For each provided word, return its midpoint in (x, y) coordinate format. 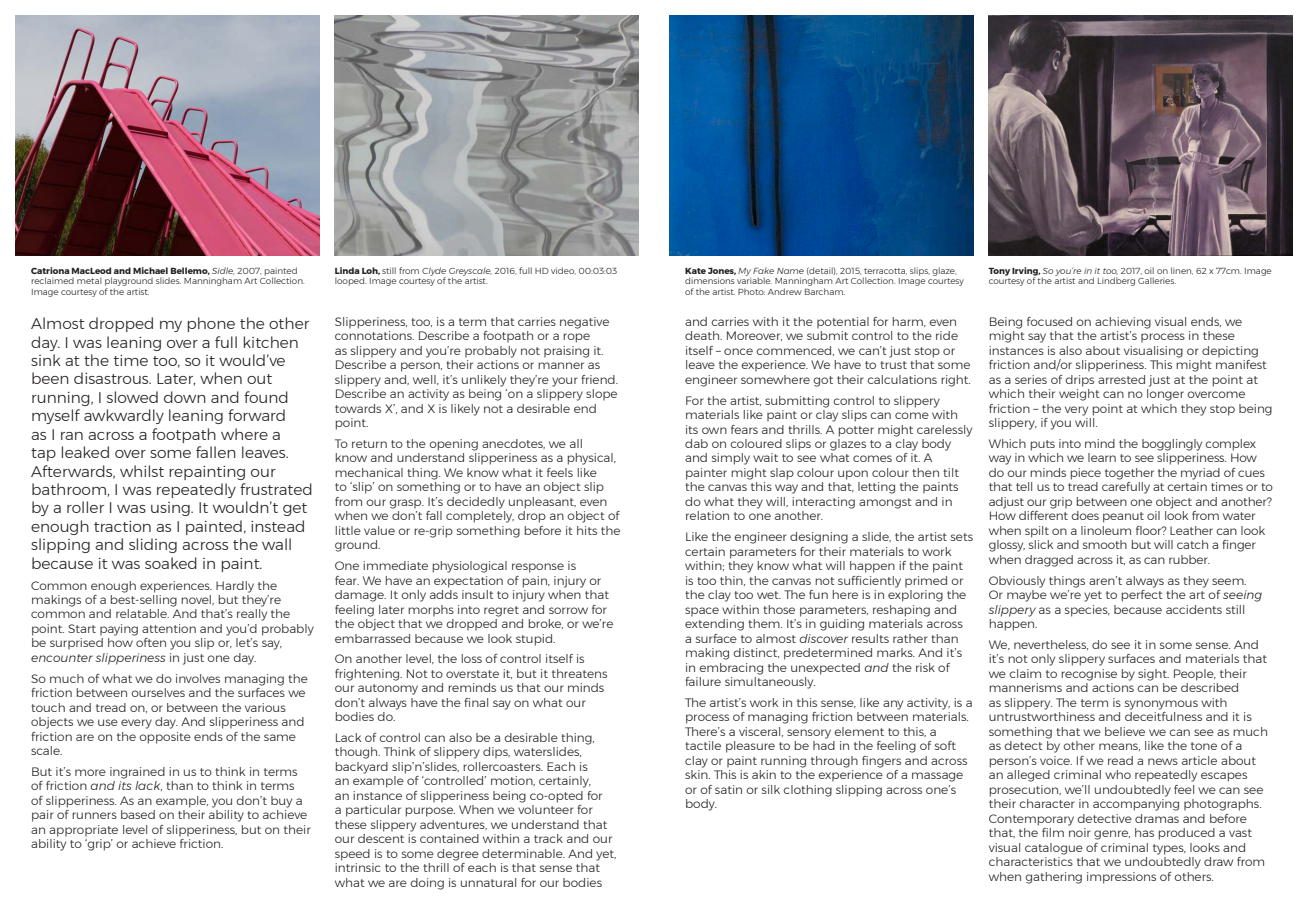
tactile (703, 745)
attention (169, 628)
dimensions (710, 280)
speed (352, 855)
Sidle (223, 271)
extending (714, 625)
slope (601, 395)
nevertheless (1051, 645)
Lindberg (1116, 281)
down (185, 397)
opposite (165, 738)
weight (1079, 395)
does (1085, 515)
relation (707, 515)
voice (1056, 760)
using (171, 509)
